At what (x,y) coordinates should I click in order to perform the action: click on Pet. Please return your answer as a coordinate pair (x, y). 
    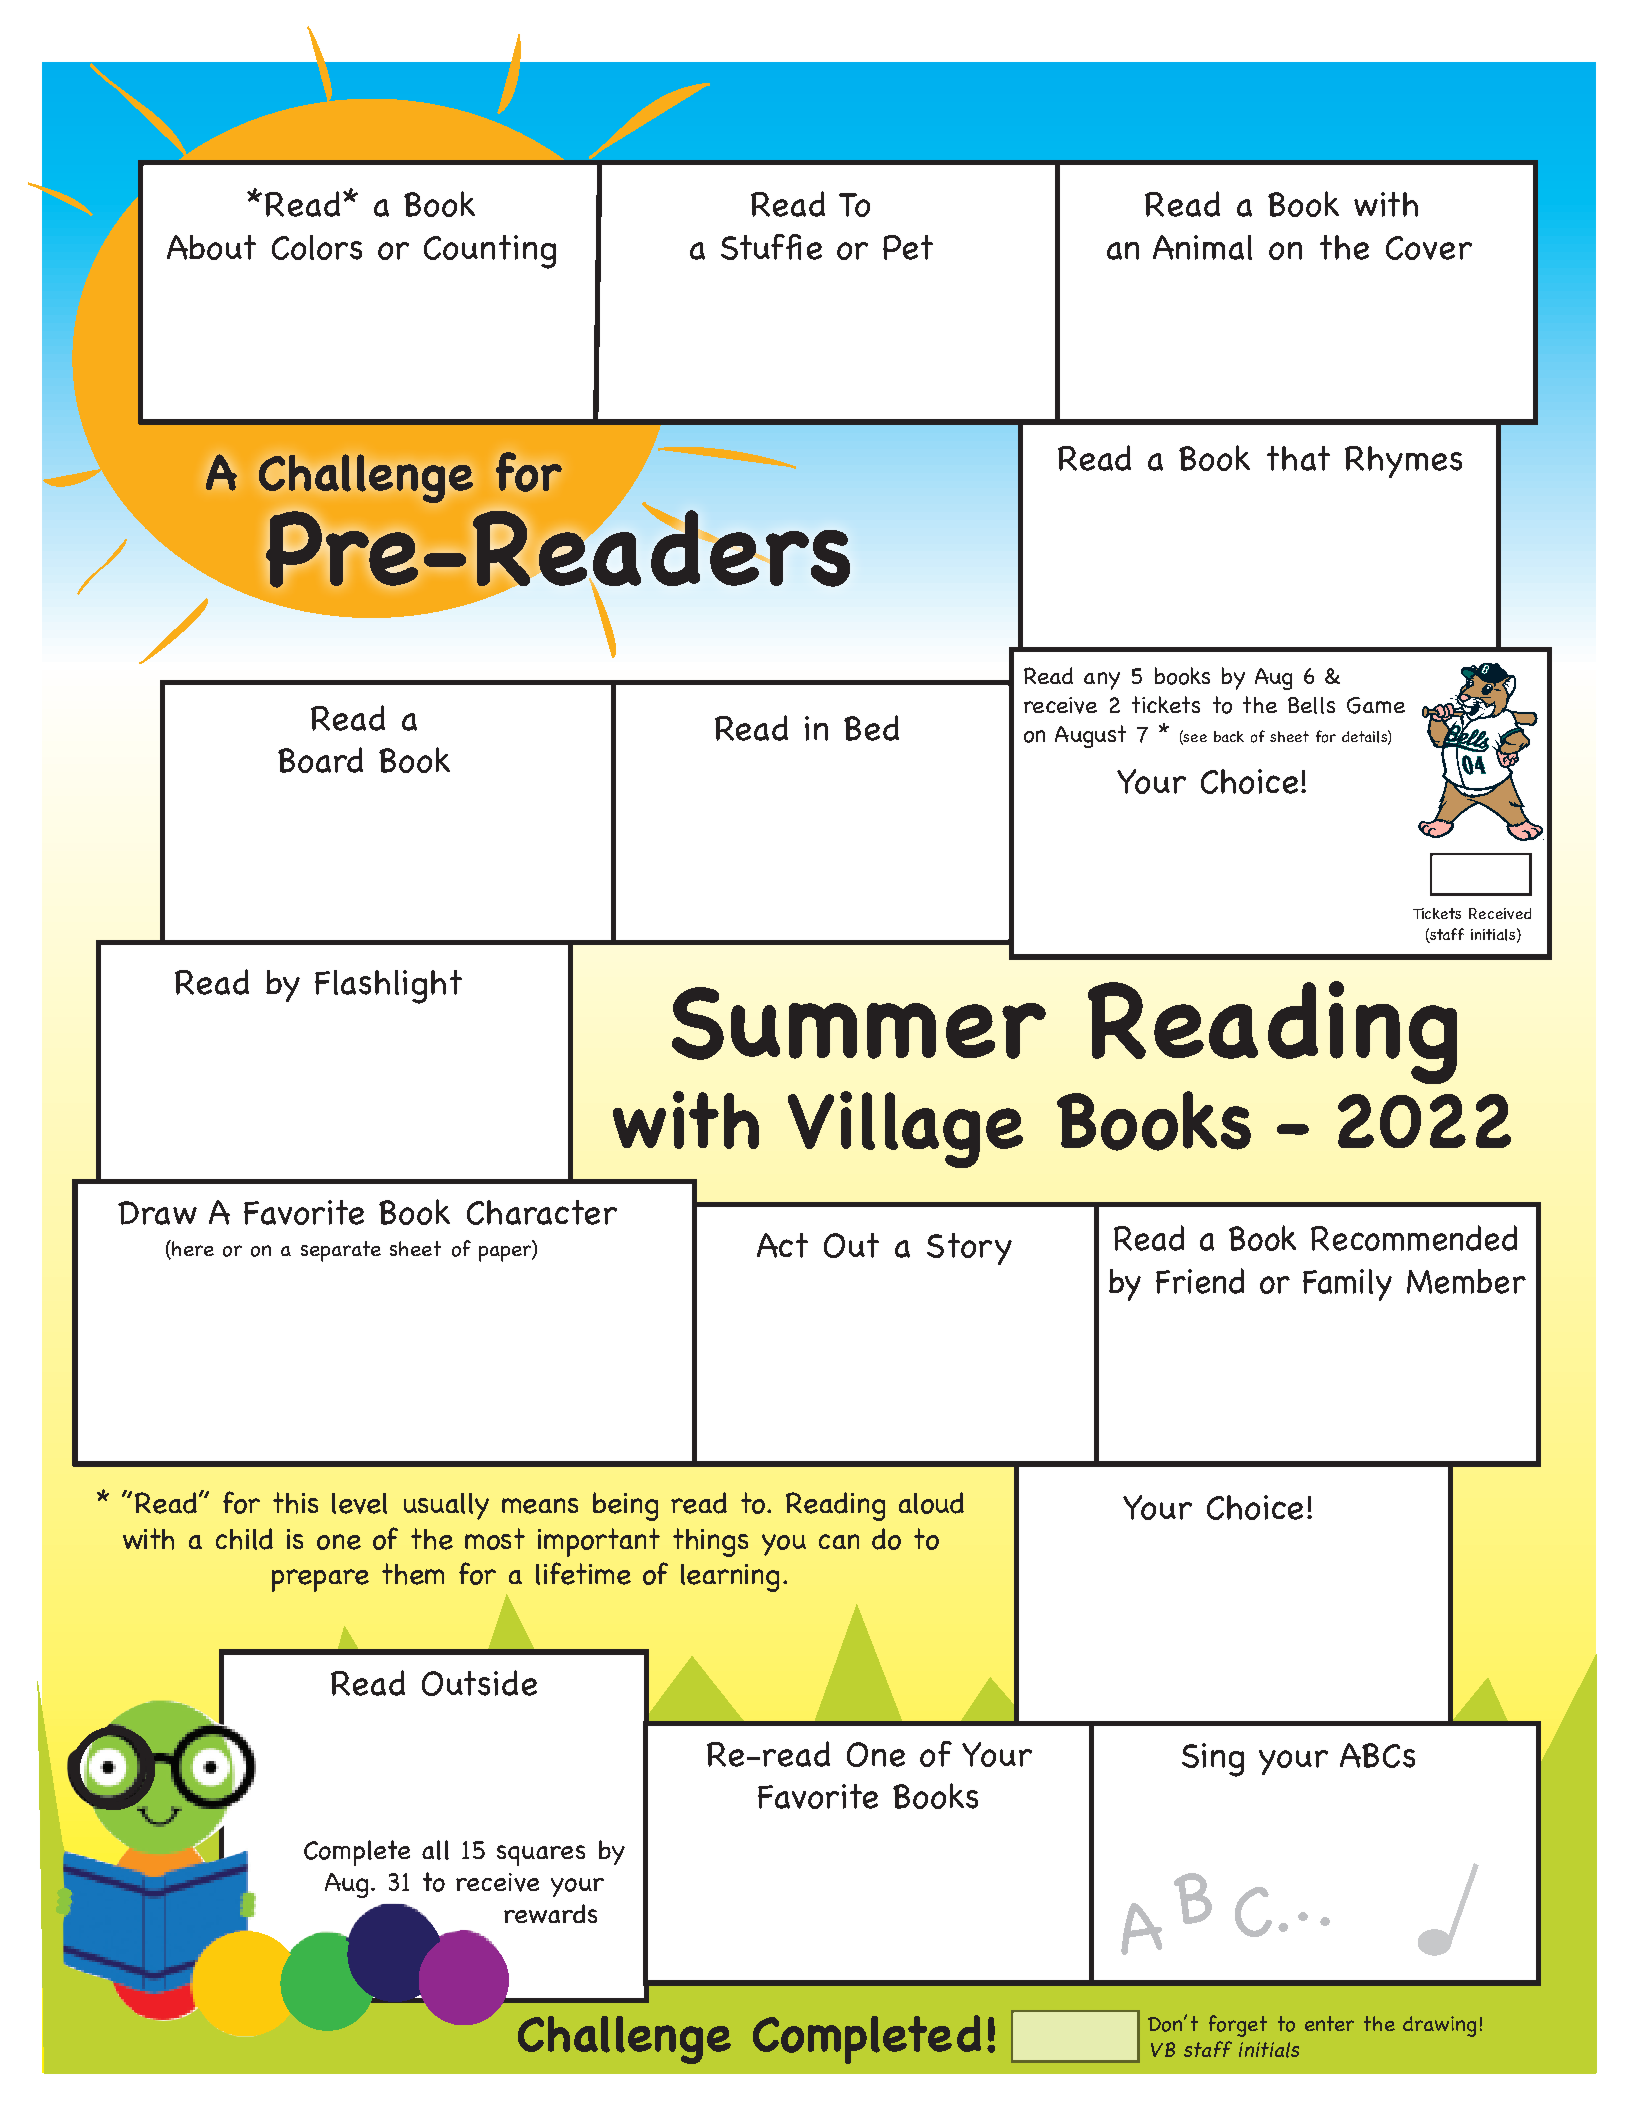
    Looking at the image, I should click on (908, 247).
